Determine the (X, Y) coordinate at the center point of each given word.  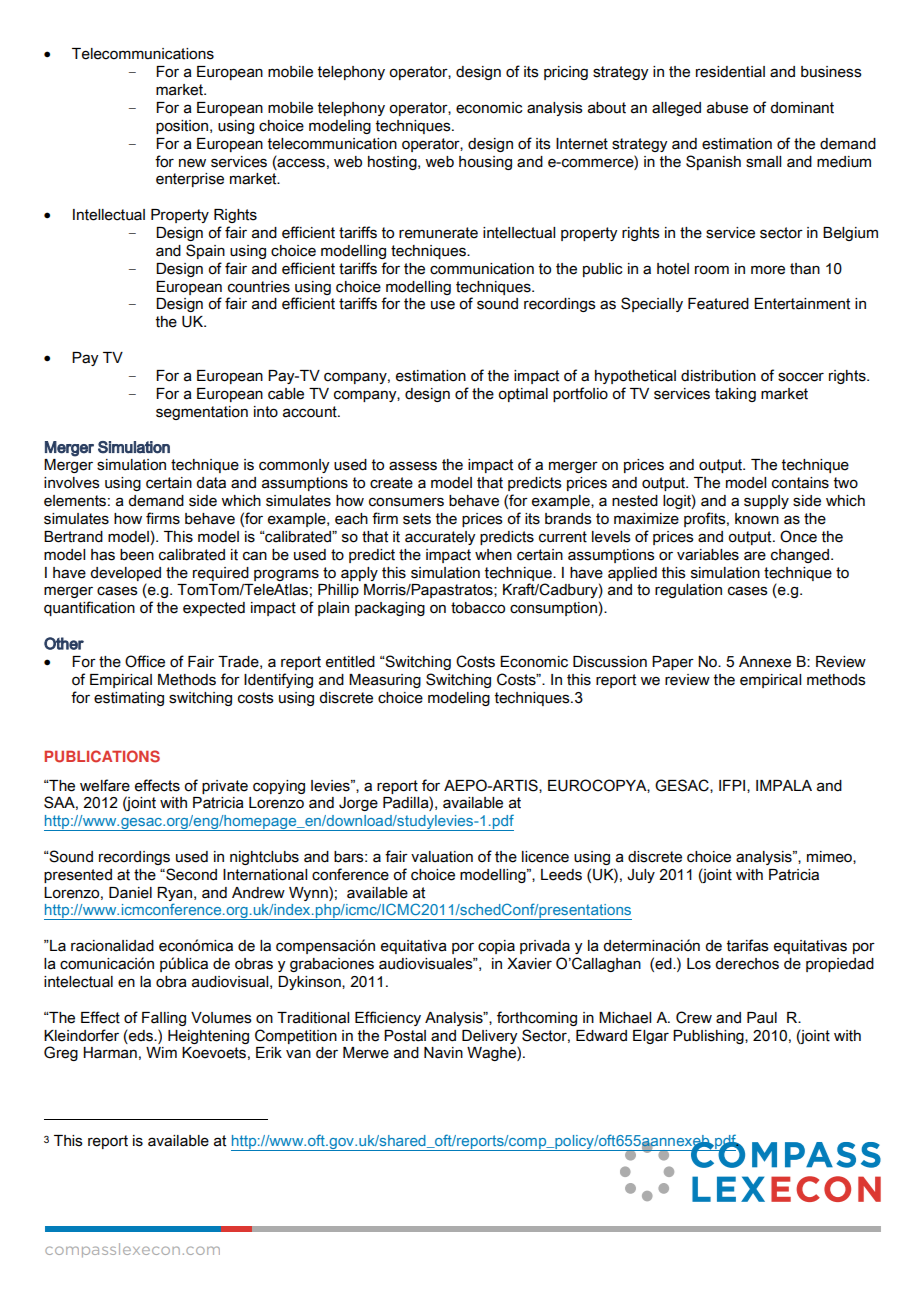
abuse (727, 108)
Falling (164, 1019)
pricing (566, 73)
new (192, 163)
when (493, 555)
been (137, 555)
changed (801, 556)
